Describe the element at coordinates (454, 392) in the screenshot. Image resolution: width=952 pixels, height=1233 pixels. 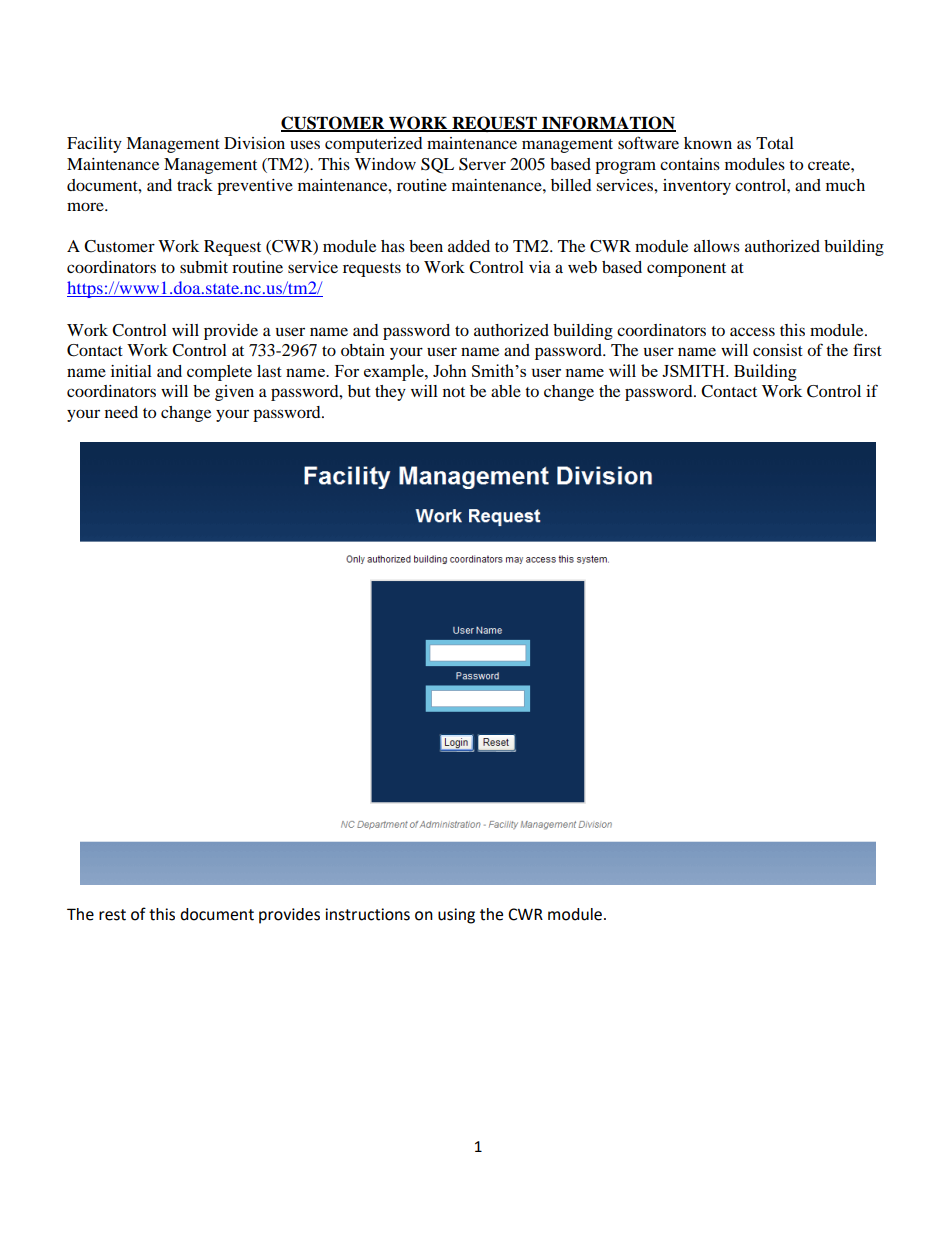
I see `not` at that location.
